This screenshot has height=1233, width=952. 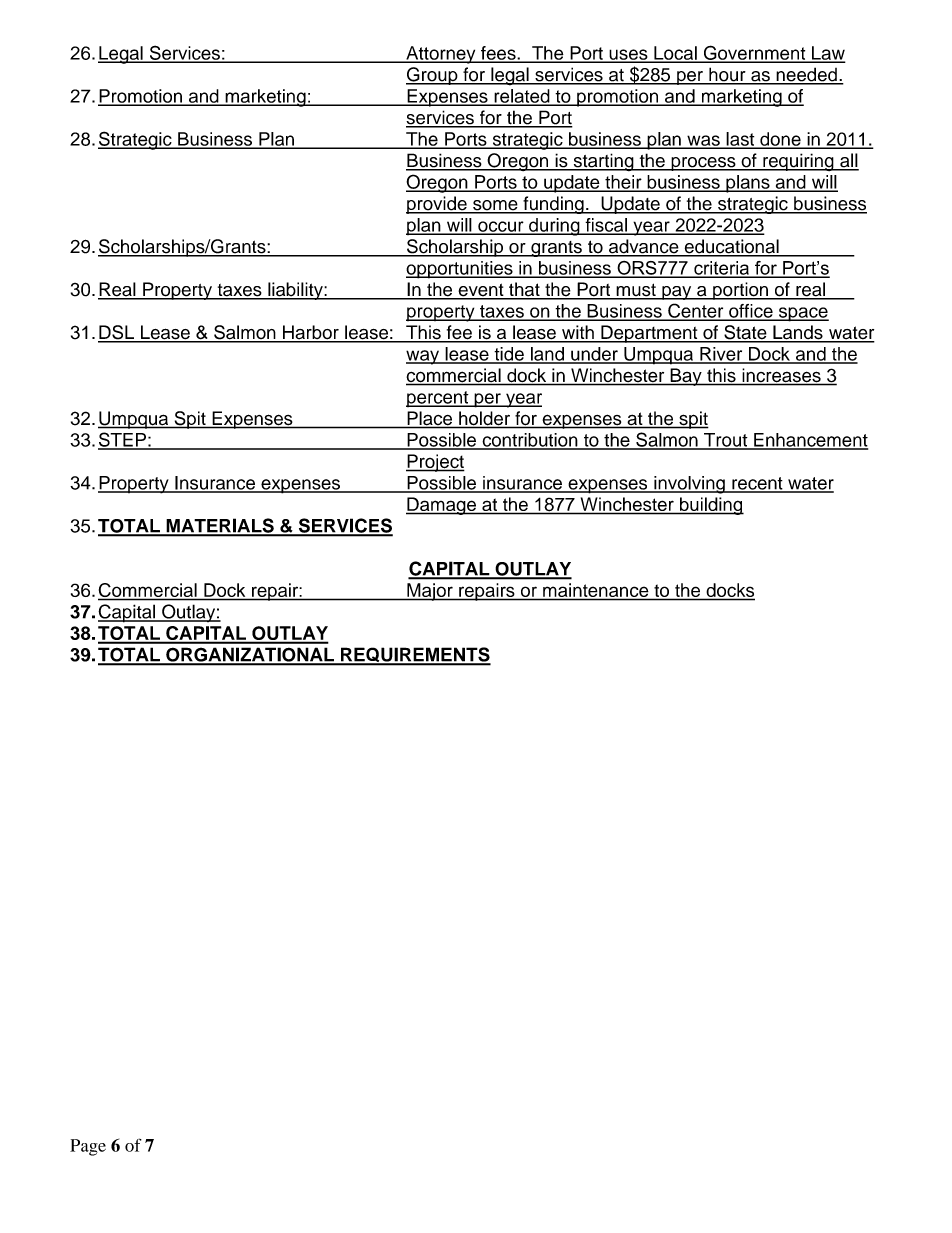 What do you see at coordinates (442, 506) in the screenshot?
I see `Damage` at bounding box center [442, 506].
